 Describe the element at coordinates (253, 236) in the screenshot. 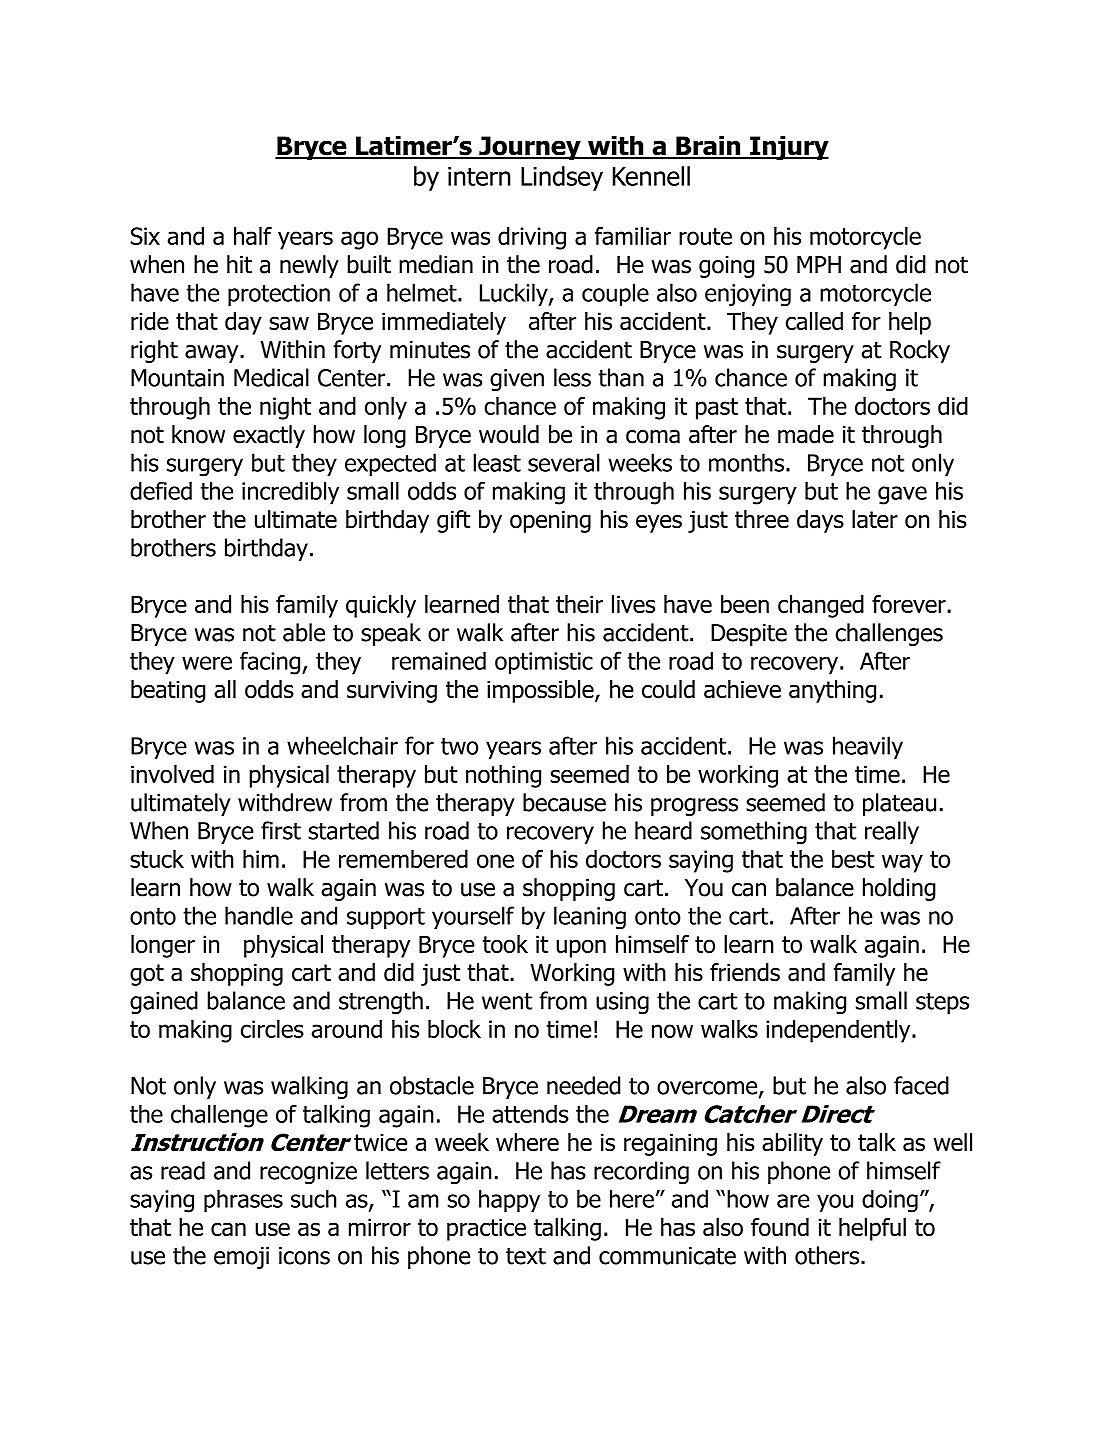

I see `half` at that location.
